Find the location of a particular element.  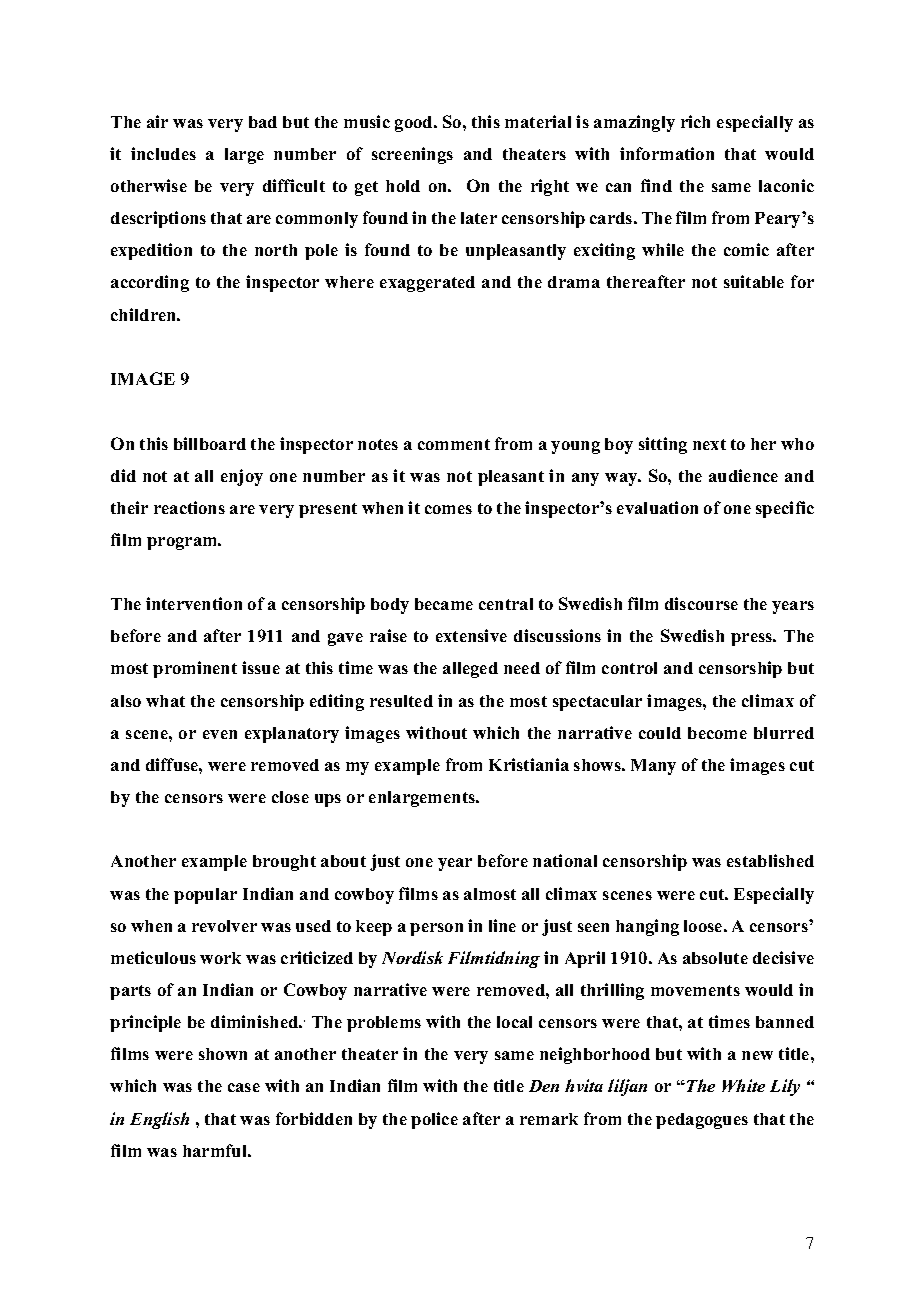

screenings is located at coordinates (412, 155).
